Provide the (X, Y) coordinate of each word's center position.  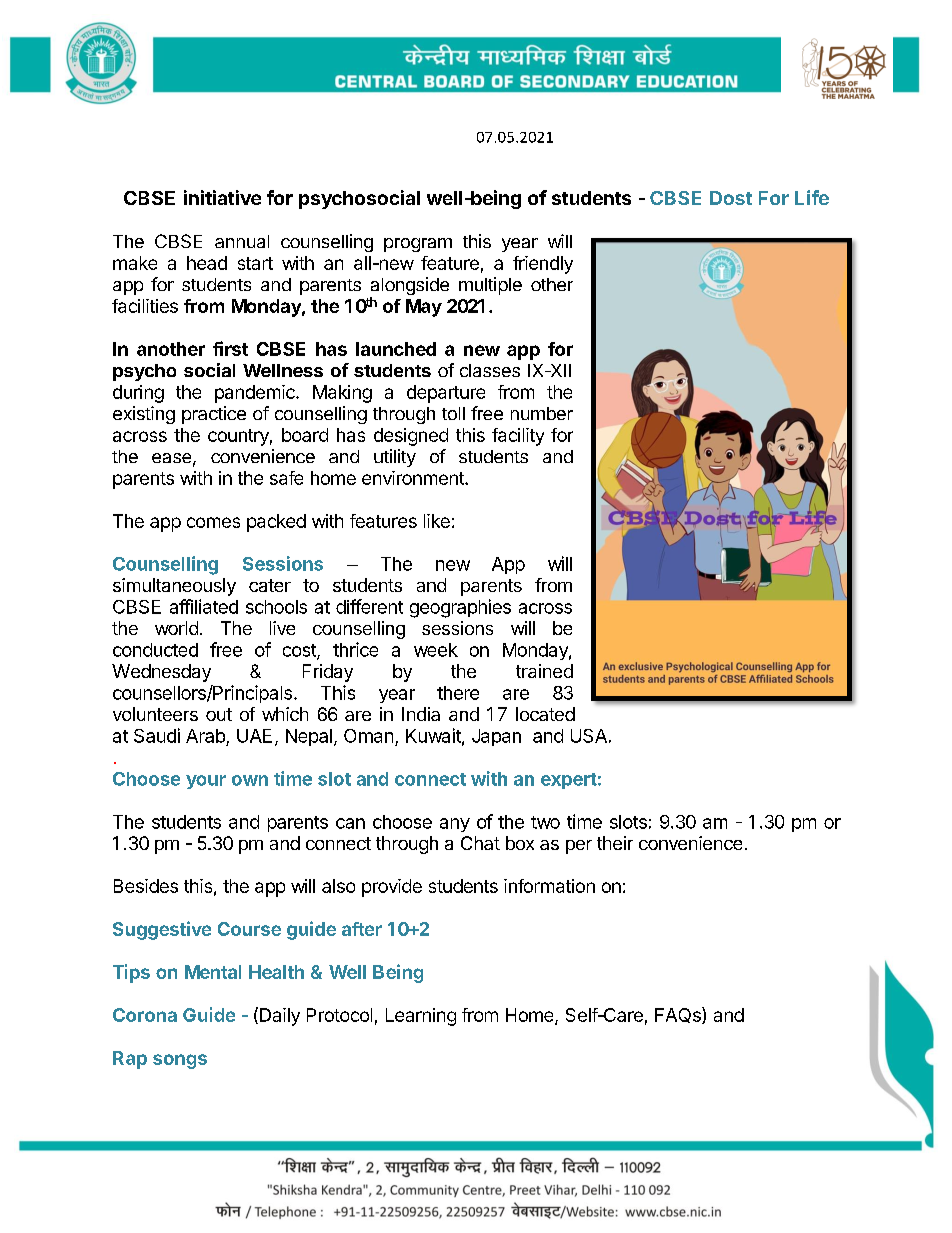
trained (544, 671)
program (418, 245)
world (176, 628)
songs (180, 1061)
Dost (731, 198)
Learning (421, 1017)
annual (242, 241)
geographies (460, 608)
